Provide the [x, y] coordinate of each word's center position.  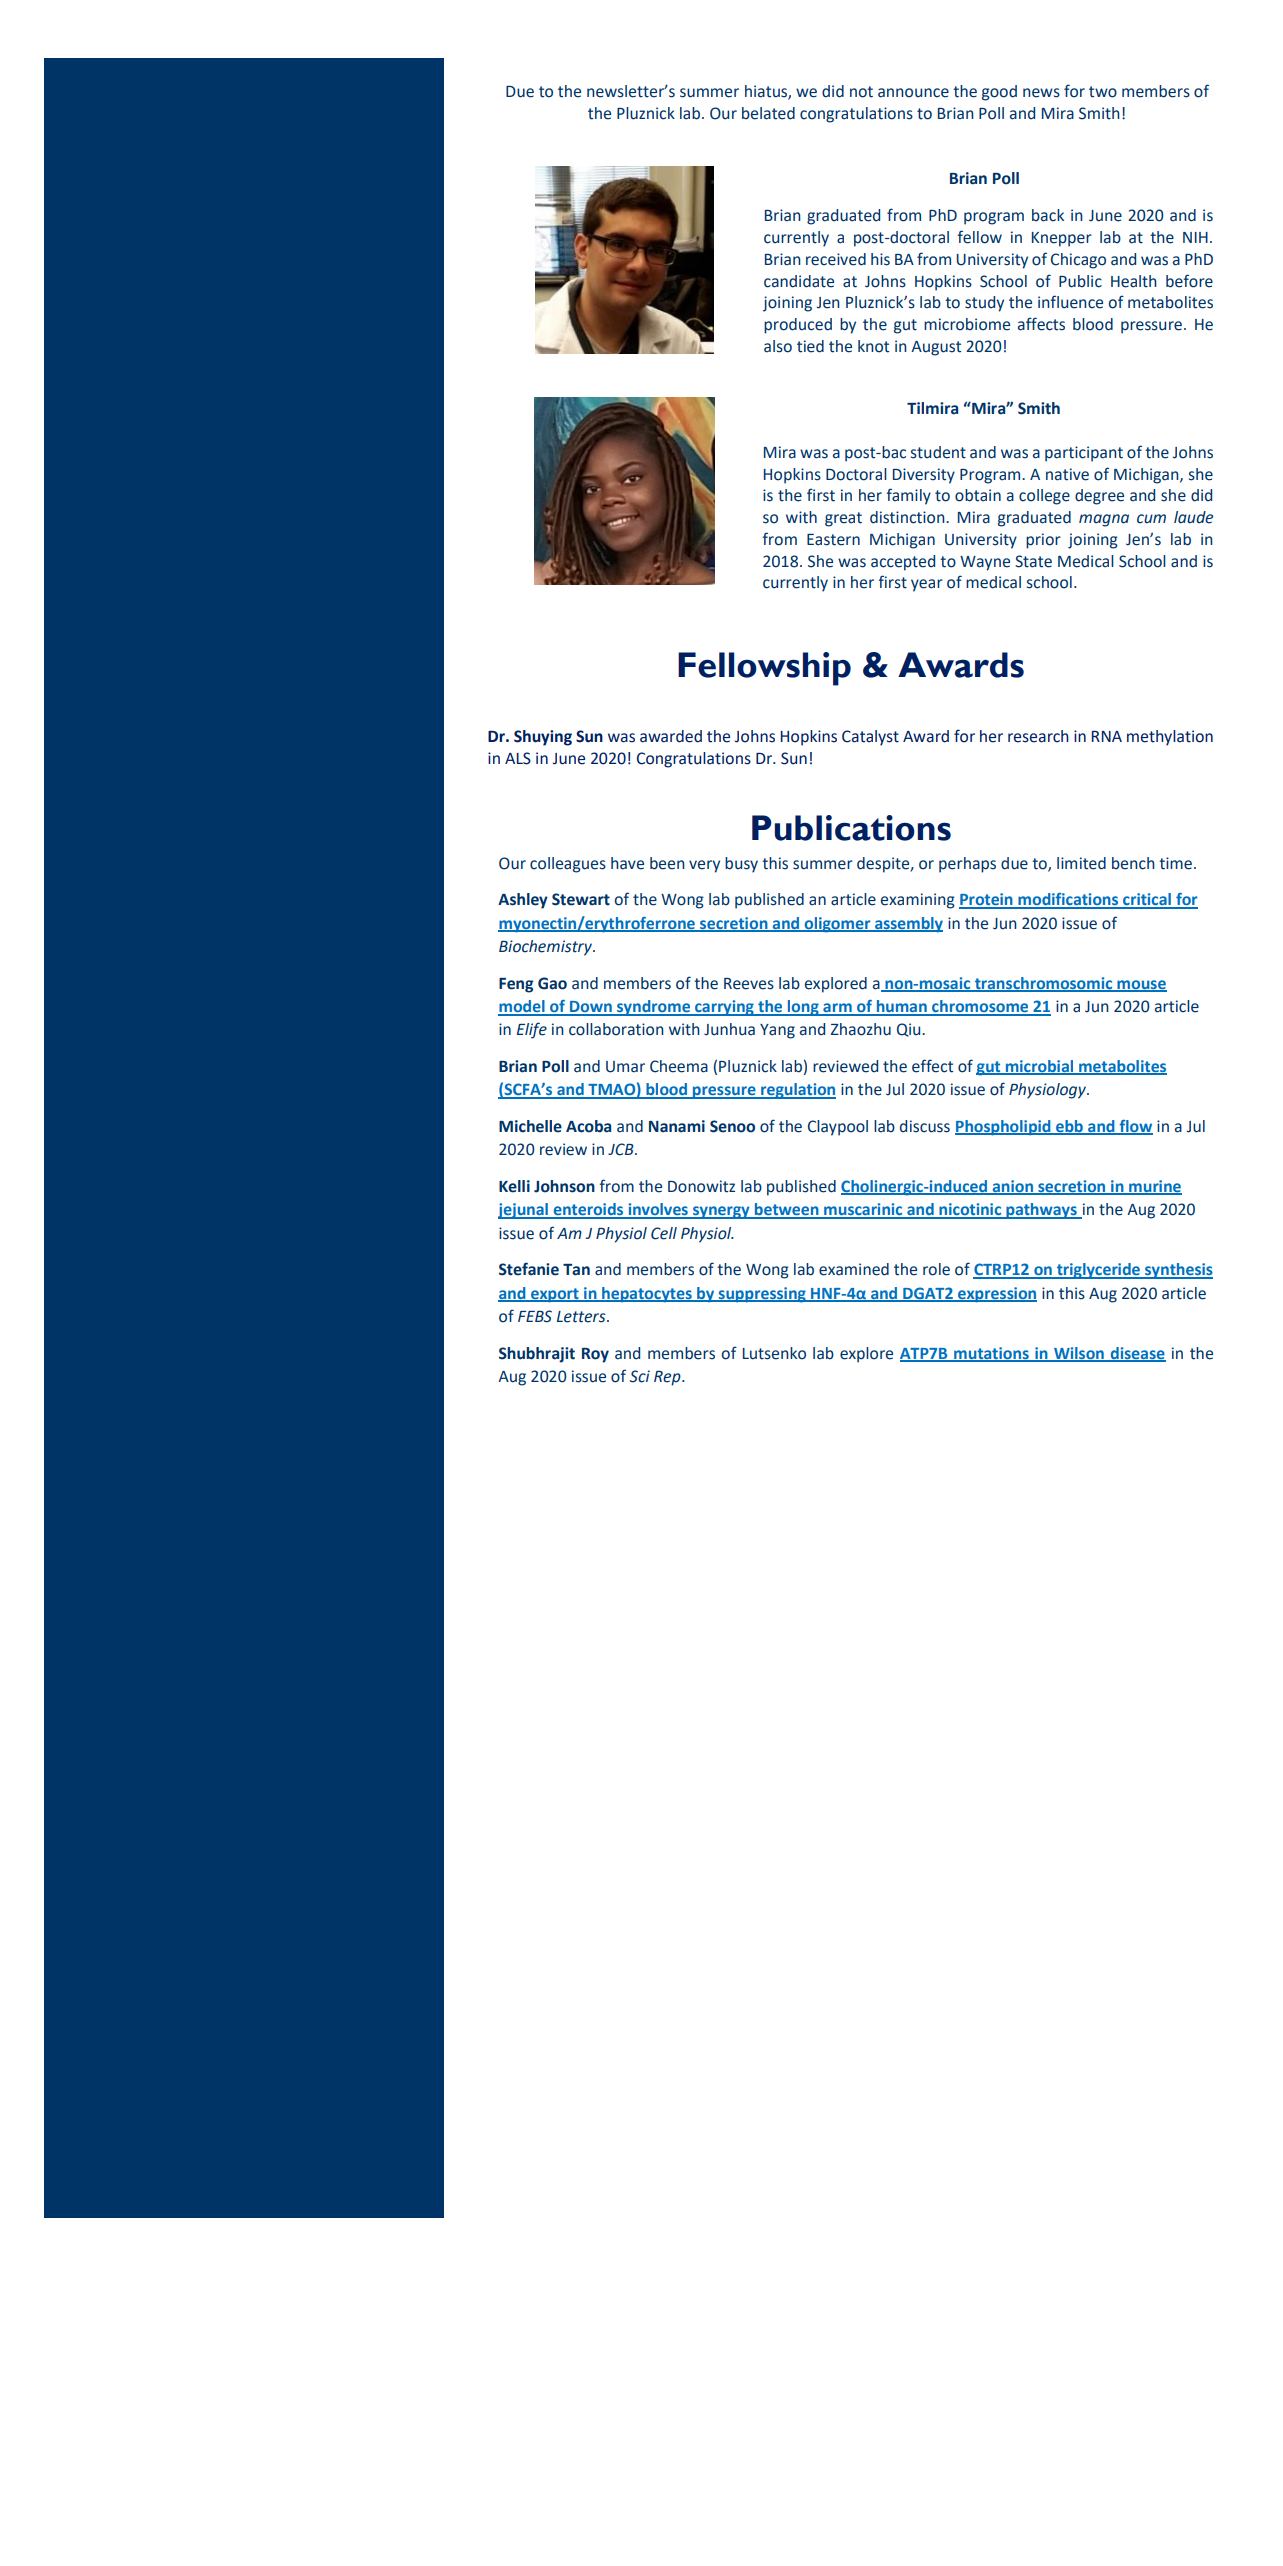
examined [854, 1269]
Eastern [833, 540]
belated [768, 113]
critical [1147, 900]
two [1103, 92]
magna [1104, 520]
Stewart [581, 899]
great [843, 519]
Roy [595, 1355]
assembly [908, 925]
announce [913, 93]
